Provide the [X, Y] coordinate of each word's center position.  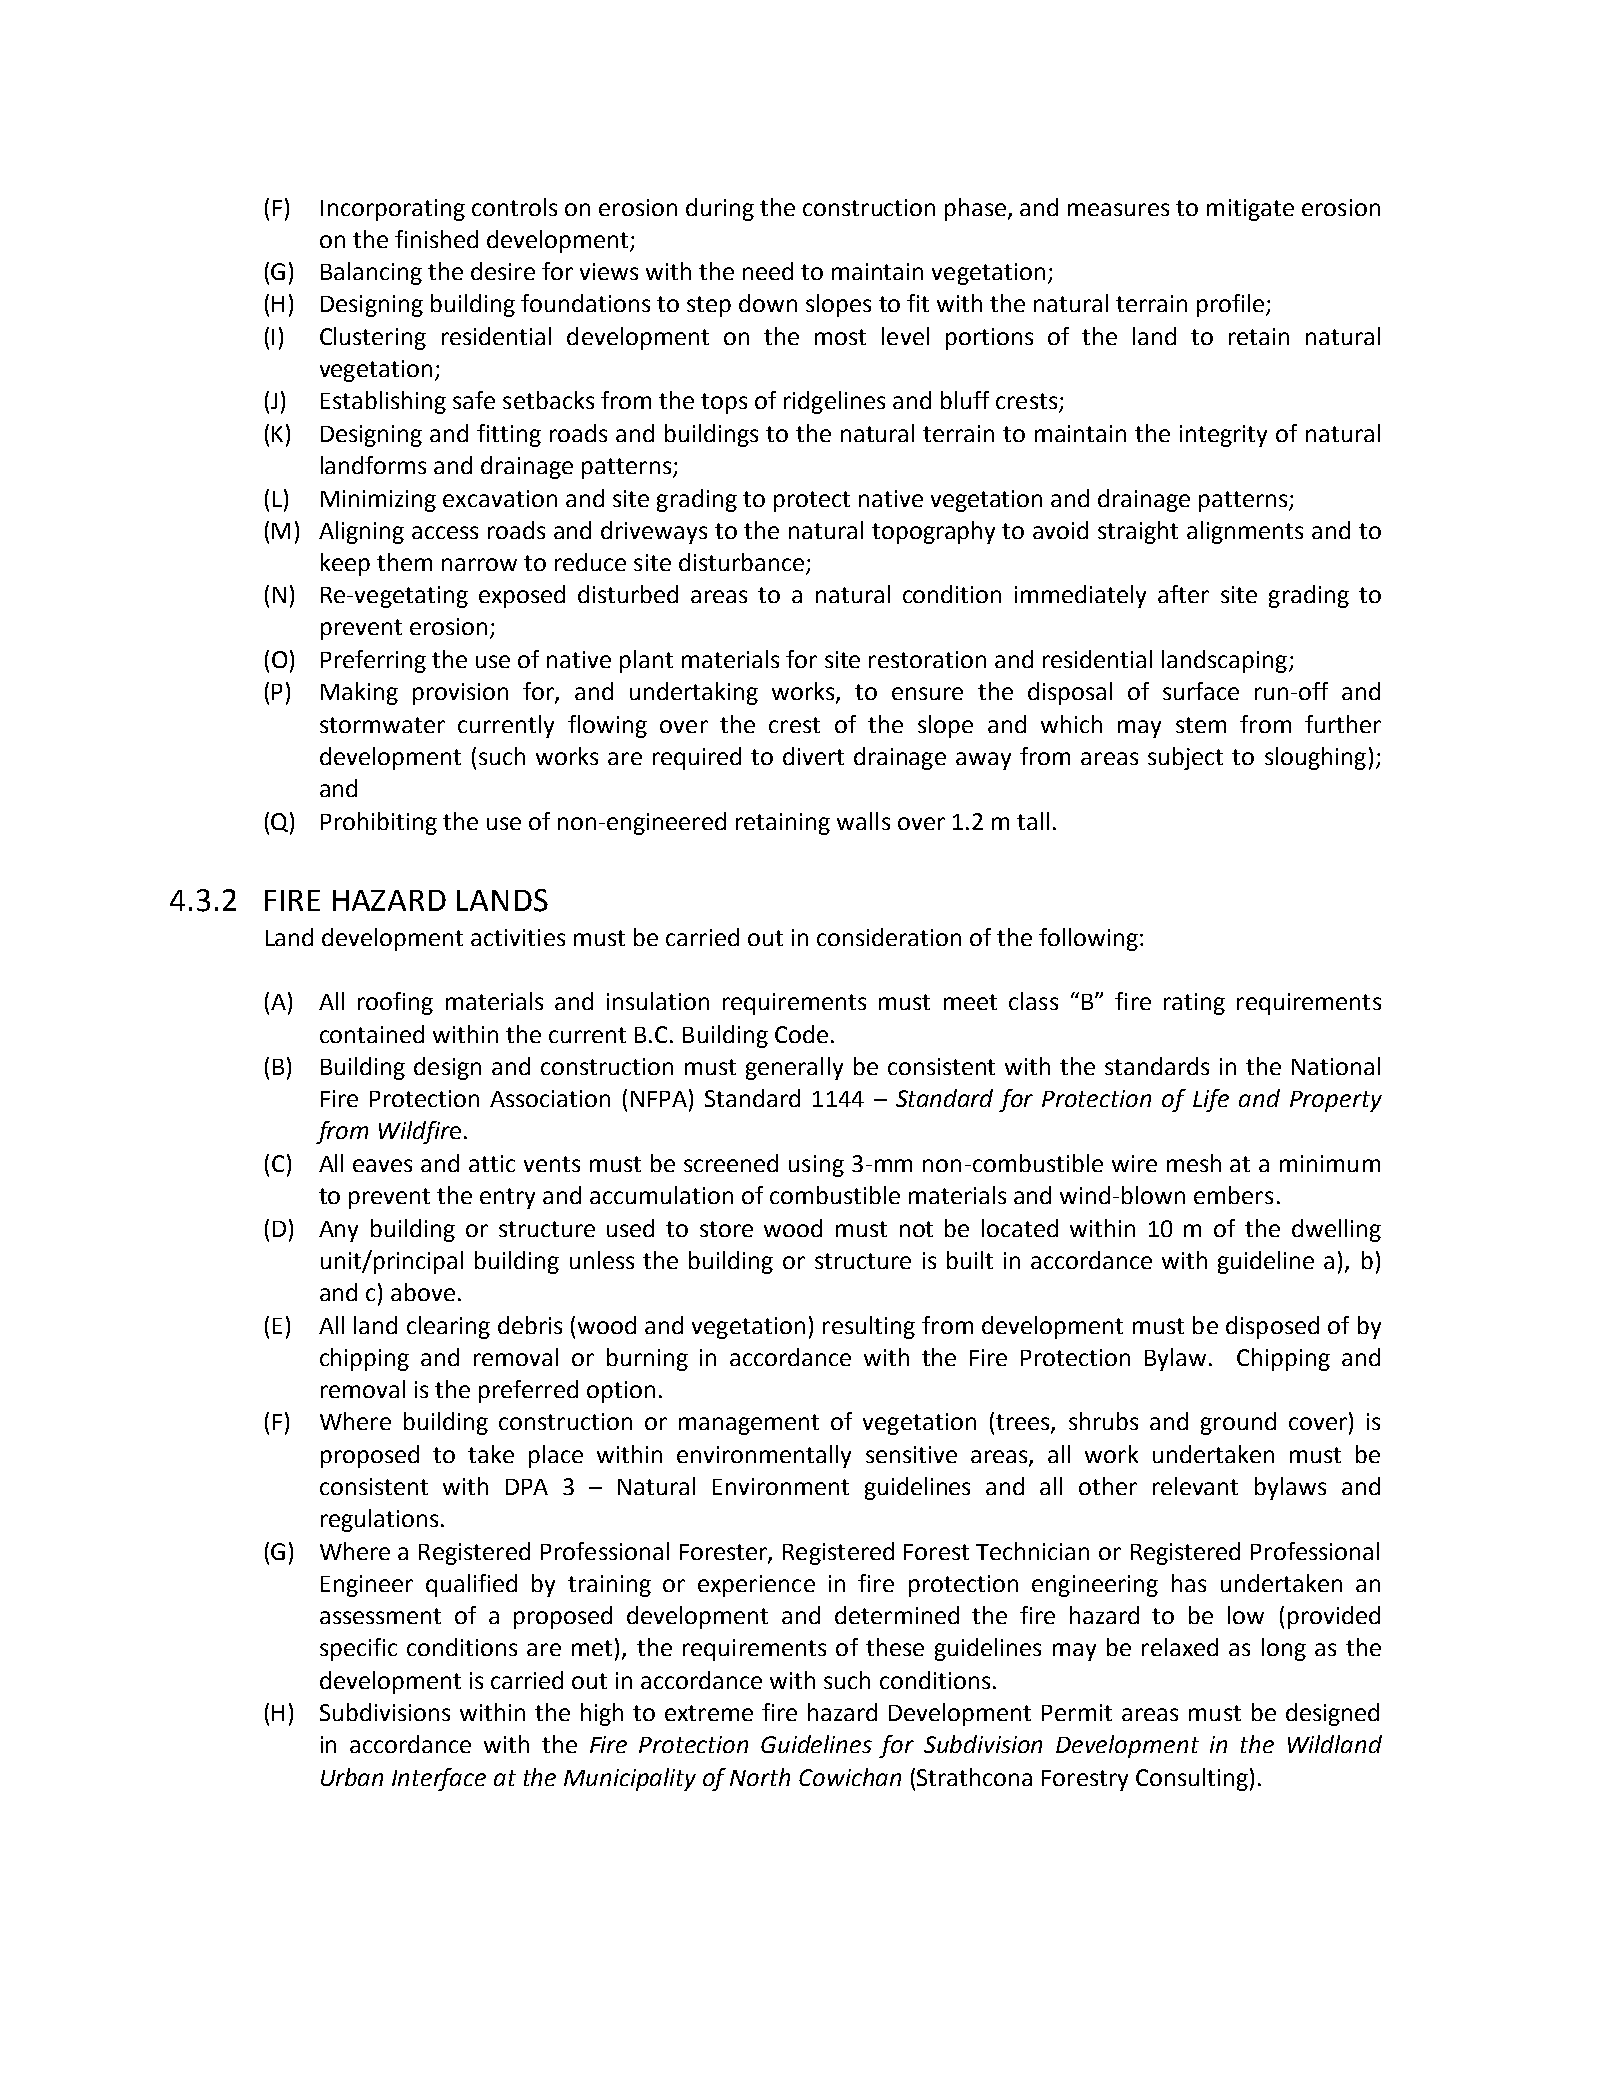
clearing [448, 1327]
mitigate [1250, 210]
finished [436, 239]
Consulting [1192, 1779]
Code [801, 1034]
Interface [439, 1779]
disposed [1272, 1327]
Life [1211, 1100]
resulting [869, 1327]
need [768, 271]
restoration [927, 659]
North [760, 1777]
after [1183, 594]
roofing [395, 1003]
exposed [522, 596]
